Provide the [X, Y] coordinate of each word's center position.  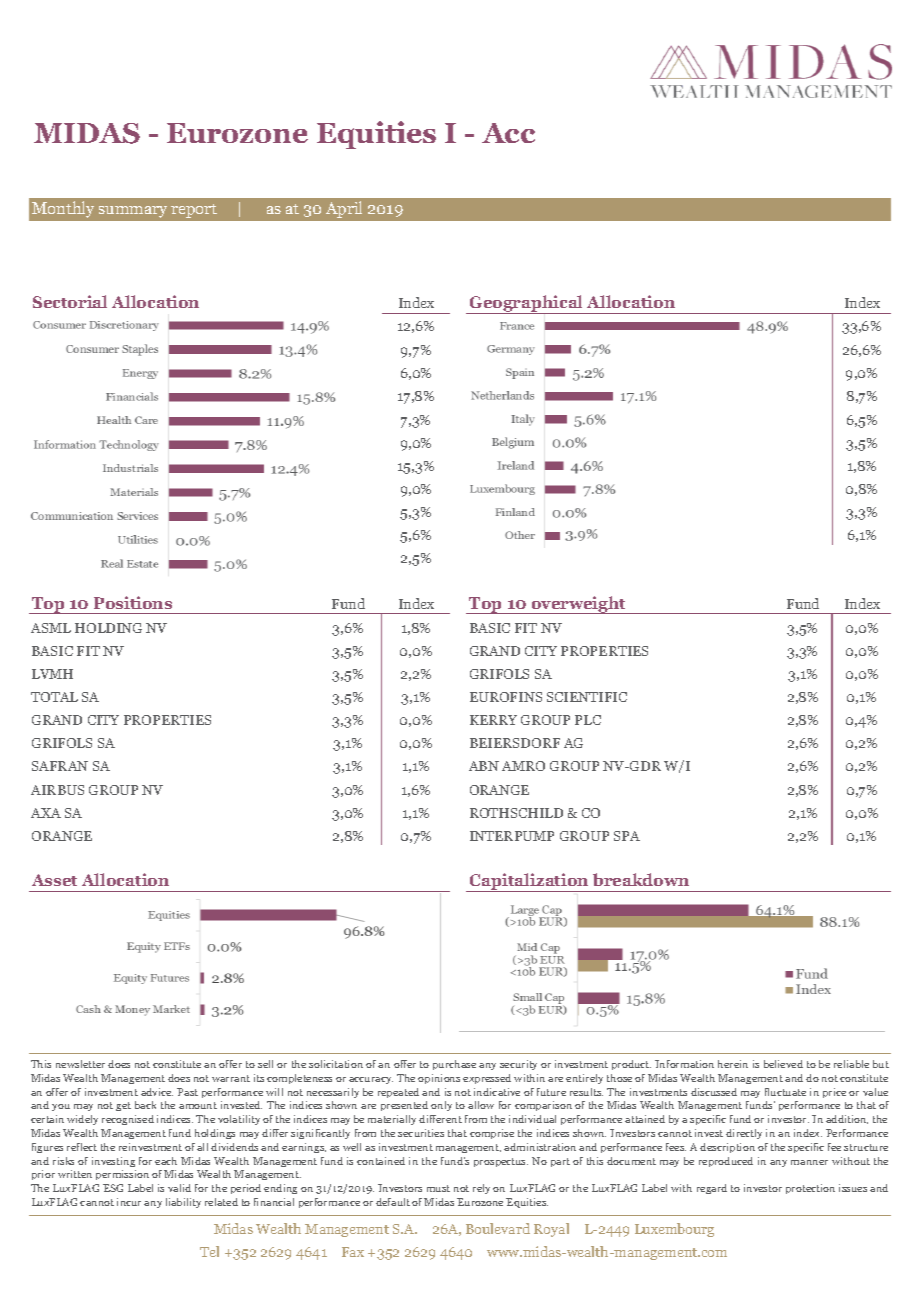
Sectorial [70, 301]
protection [810, 1189]
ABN [484, 766]
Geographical [527, 304]
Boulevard [498, 1228]
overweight [578, 605]
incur [129, 1202]
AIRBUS [57, 790]
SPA [627, 836]
